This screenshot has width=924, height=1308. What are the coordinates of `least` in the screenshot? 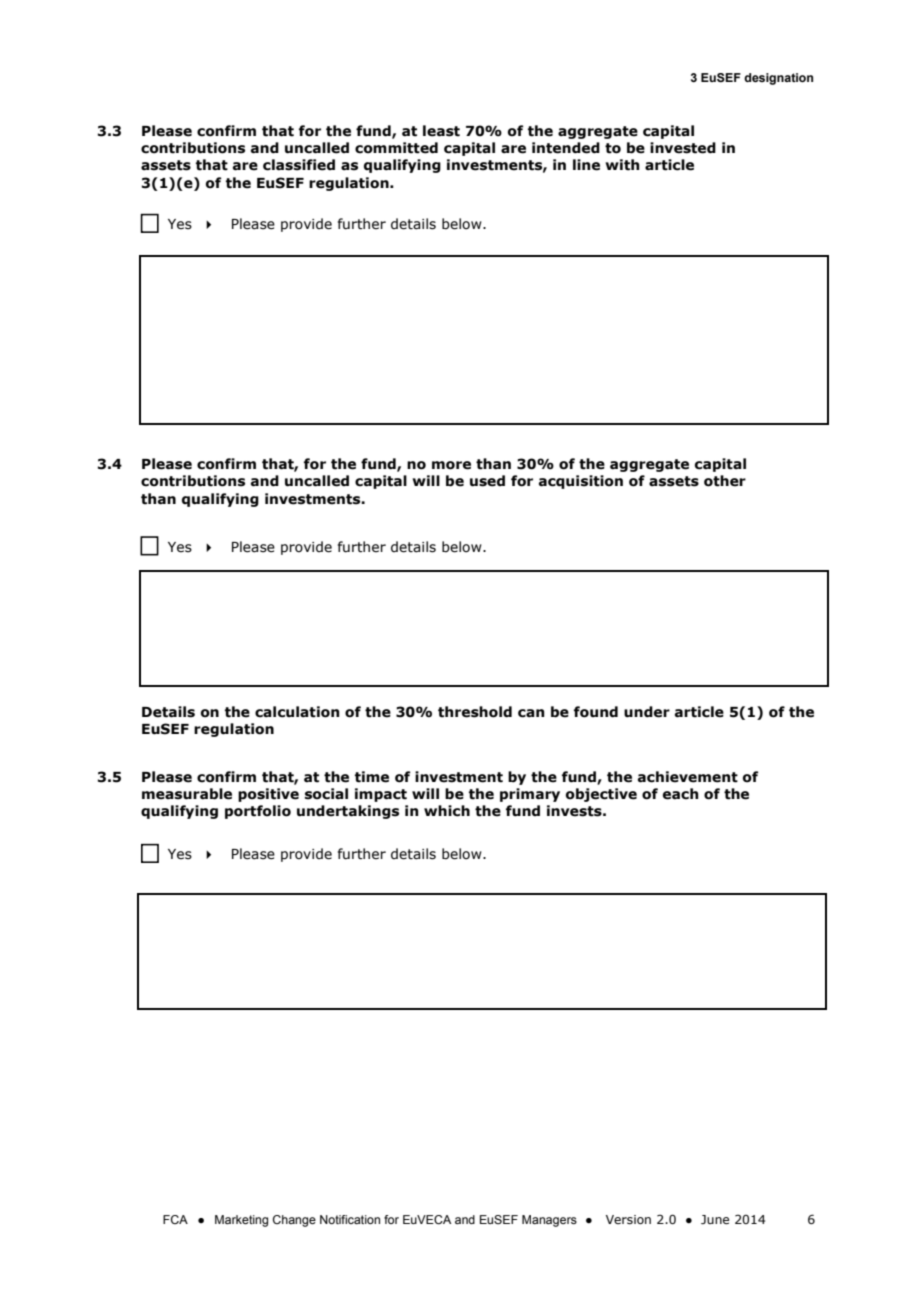 It's located at (441, 131).
